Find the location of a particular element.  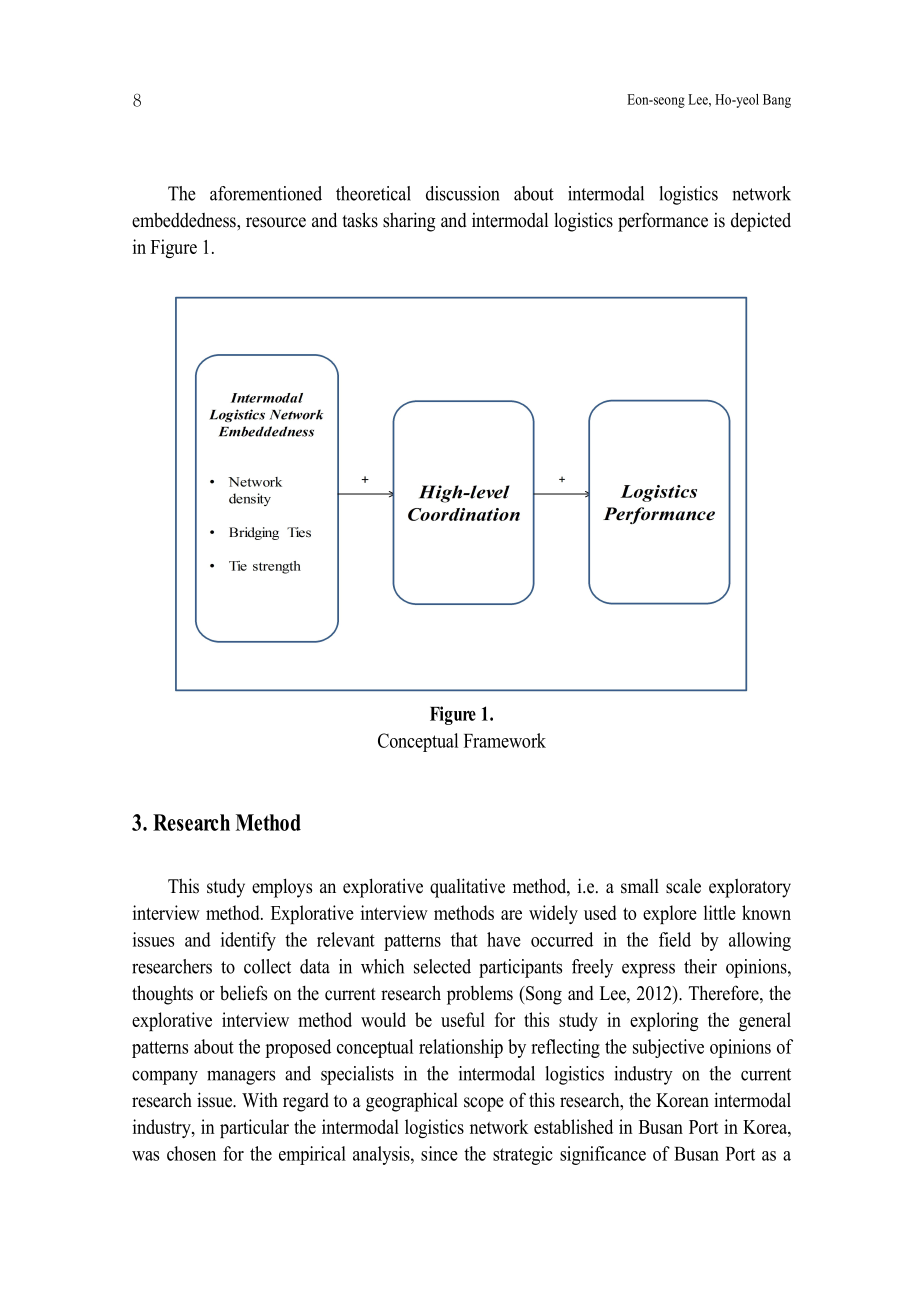

Framework is located at coordinates (505, 740).
